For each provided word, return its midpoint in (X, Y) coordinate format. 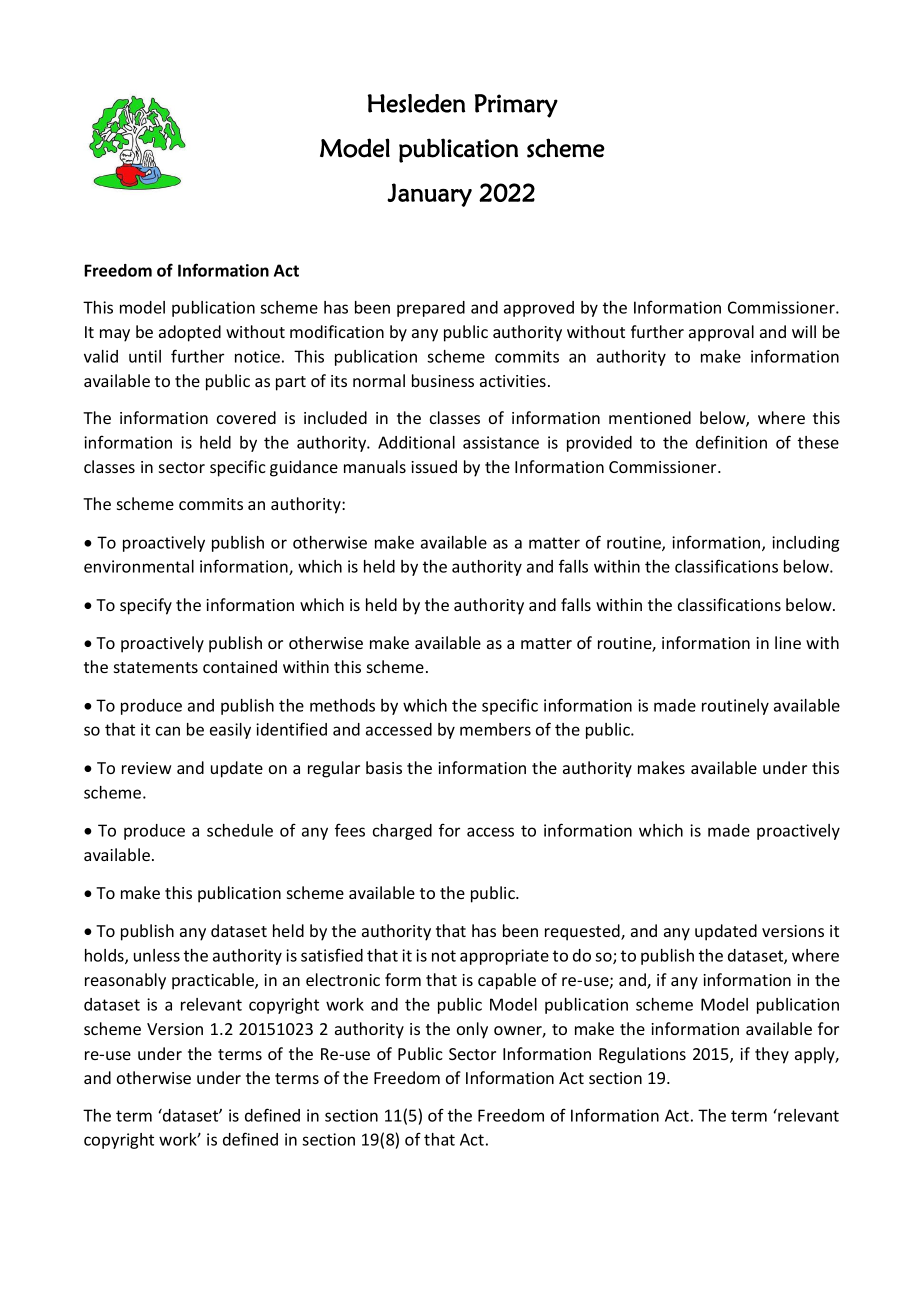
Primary (516, 106)
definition (731, 442)
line (788, 642)
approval (721, 333)
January (429, 195)
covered (246, 417)
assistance (501, 442)
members (495, 729)
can (168, 731)
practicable (214, 981)
